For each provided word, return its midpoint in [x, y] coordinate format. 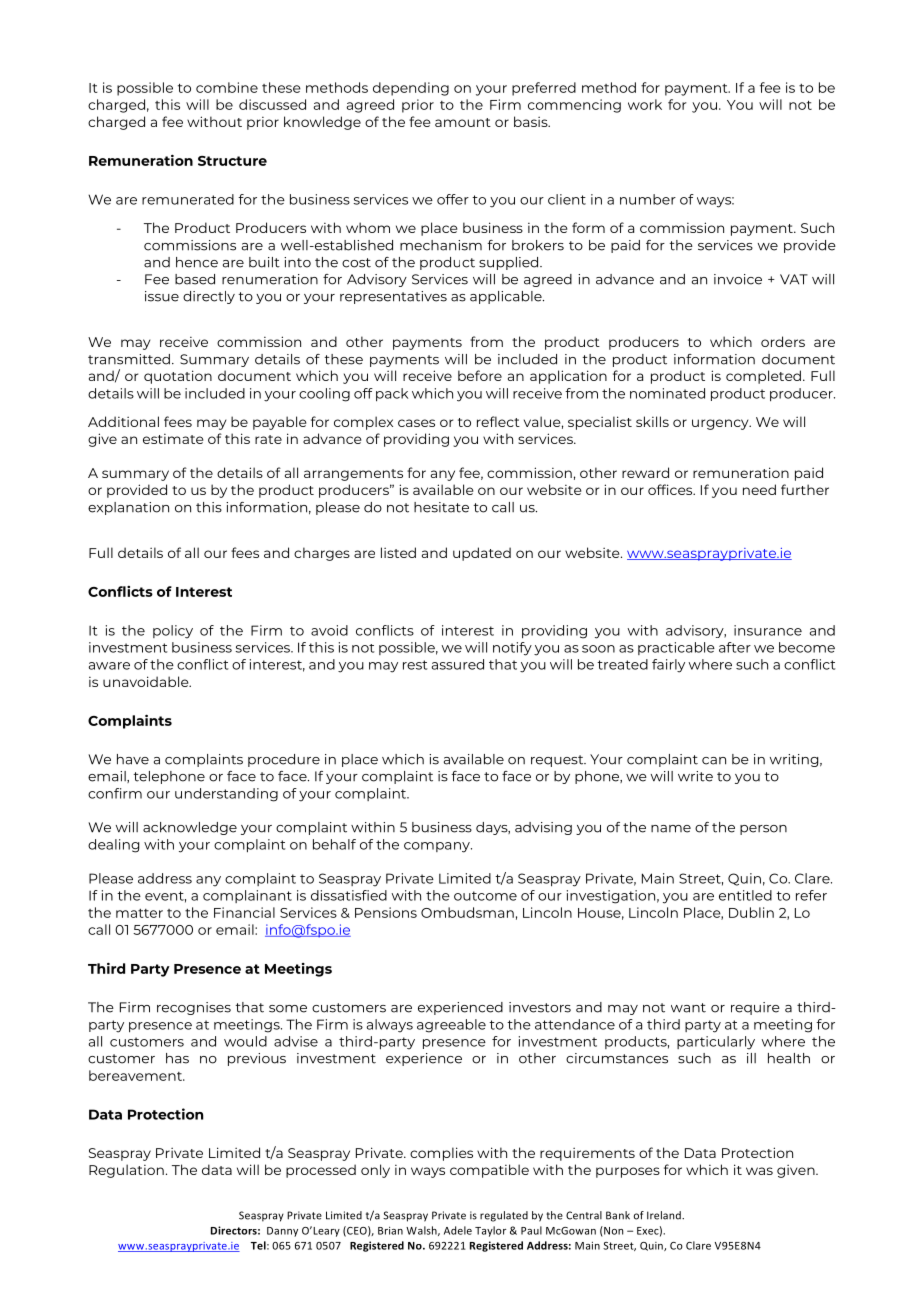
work [645, 104]
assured [458, 664]
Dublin [751, 912]
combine [227, 87]
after [735, 647]
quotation [178, 377]
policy [173, 632]
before [480, 375]
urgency [721, 424]
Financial [244, 912]
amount [463, 122]
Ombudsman [467, 912]
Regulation [126, 1171]
